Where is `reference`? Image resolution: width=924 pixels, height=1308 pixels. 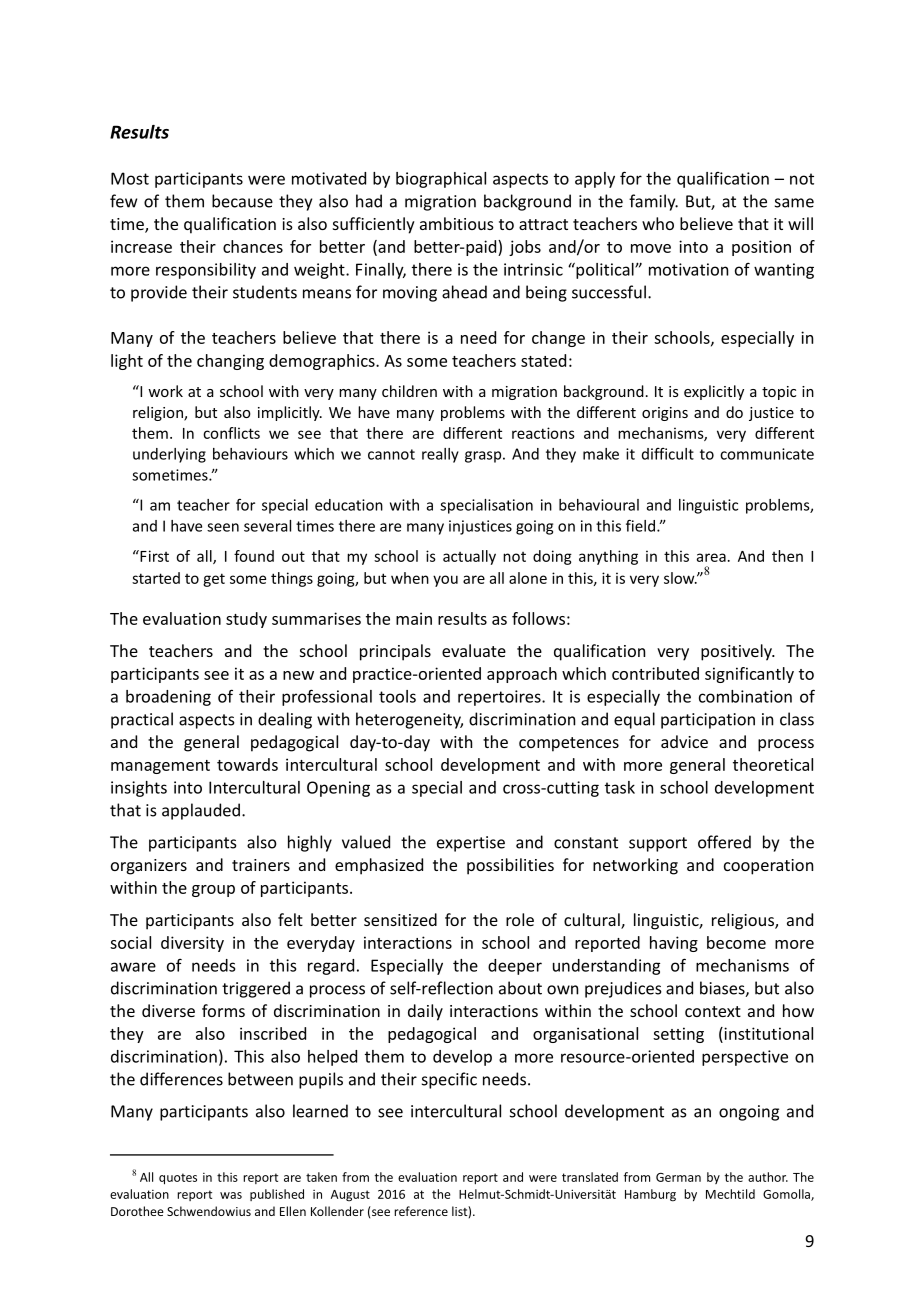
reference is located at coordinates (421, 1211).
